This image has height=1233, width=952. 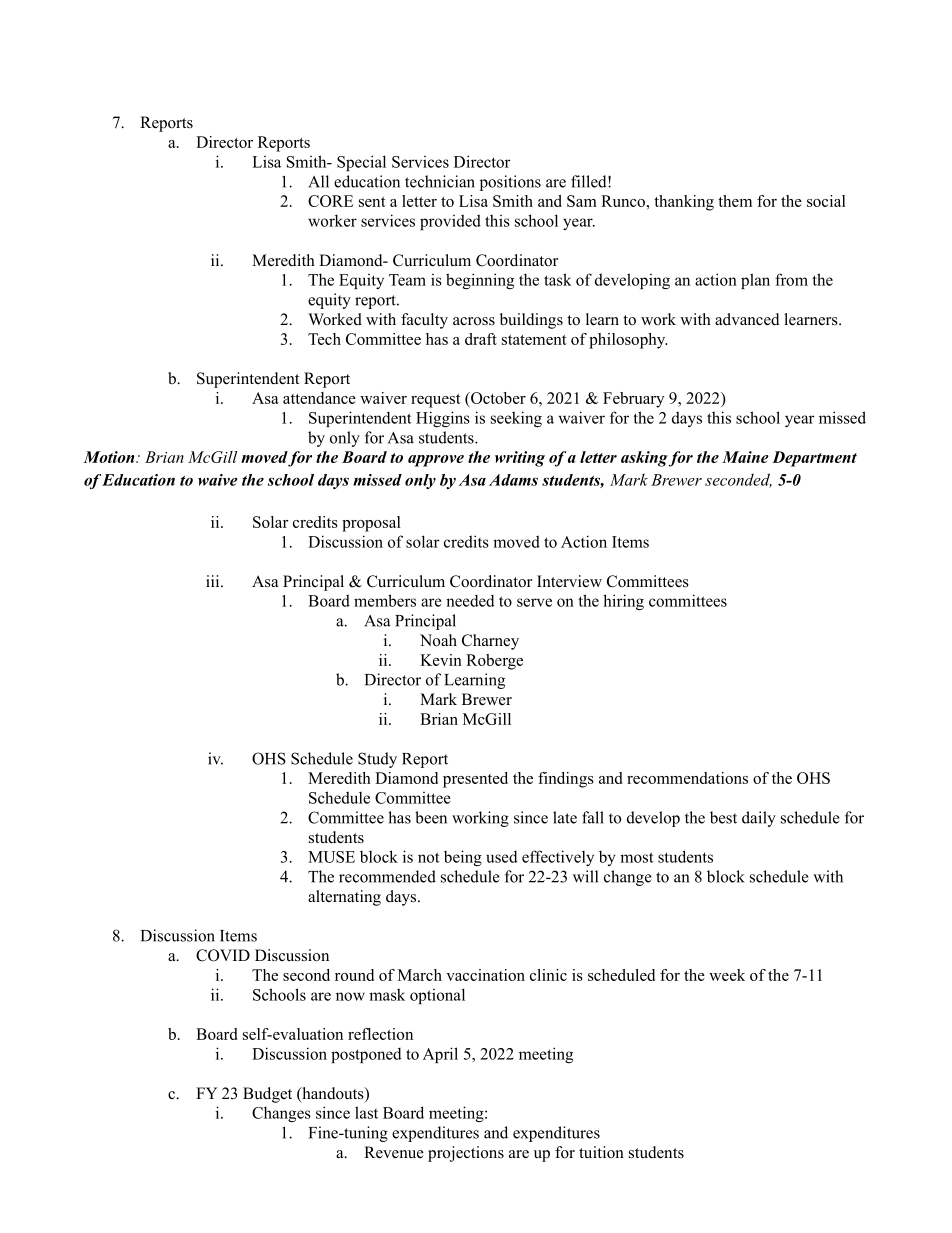 I want to click on Kevin, so click(x=441, y=660).
